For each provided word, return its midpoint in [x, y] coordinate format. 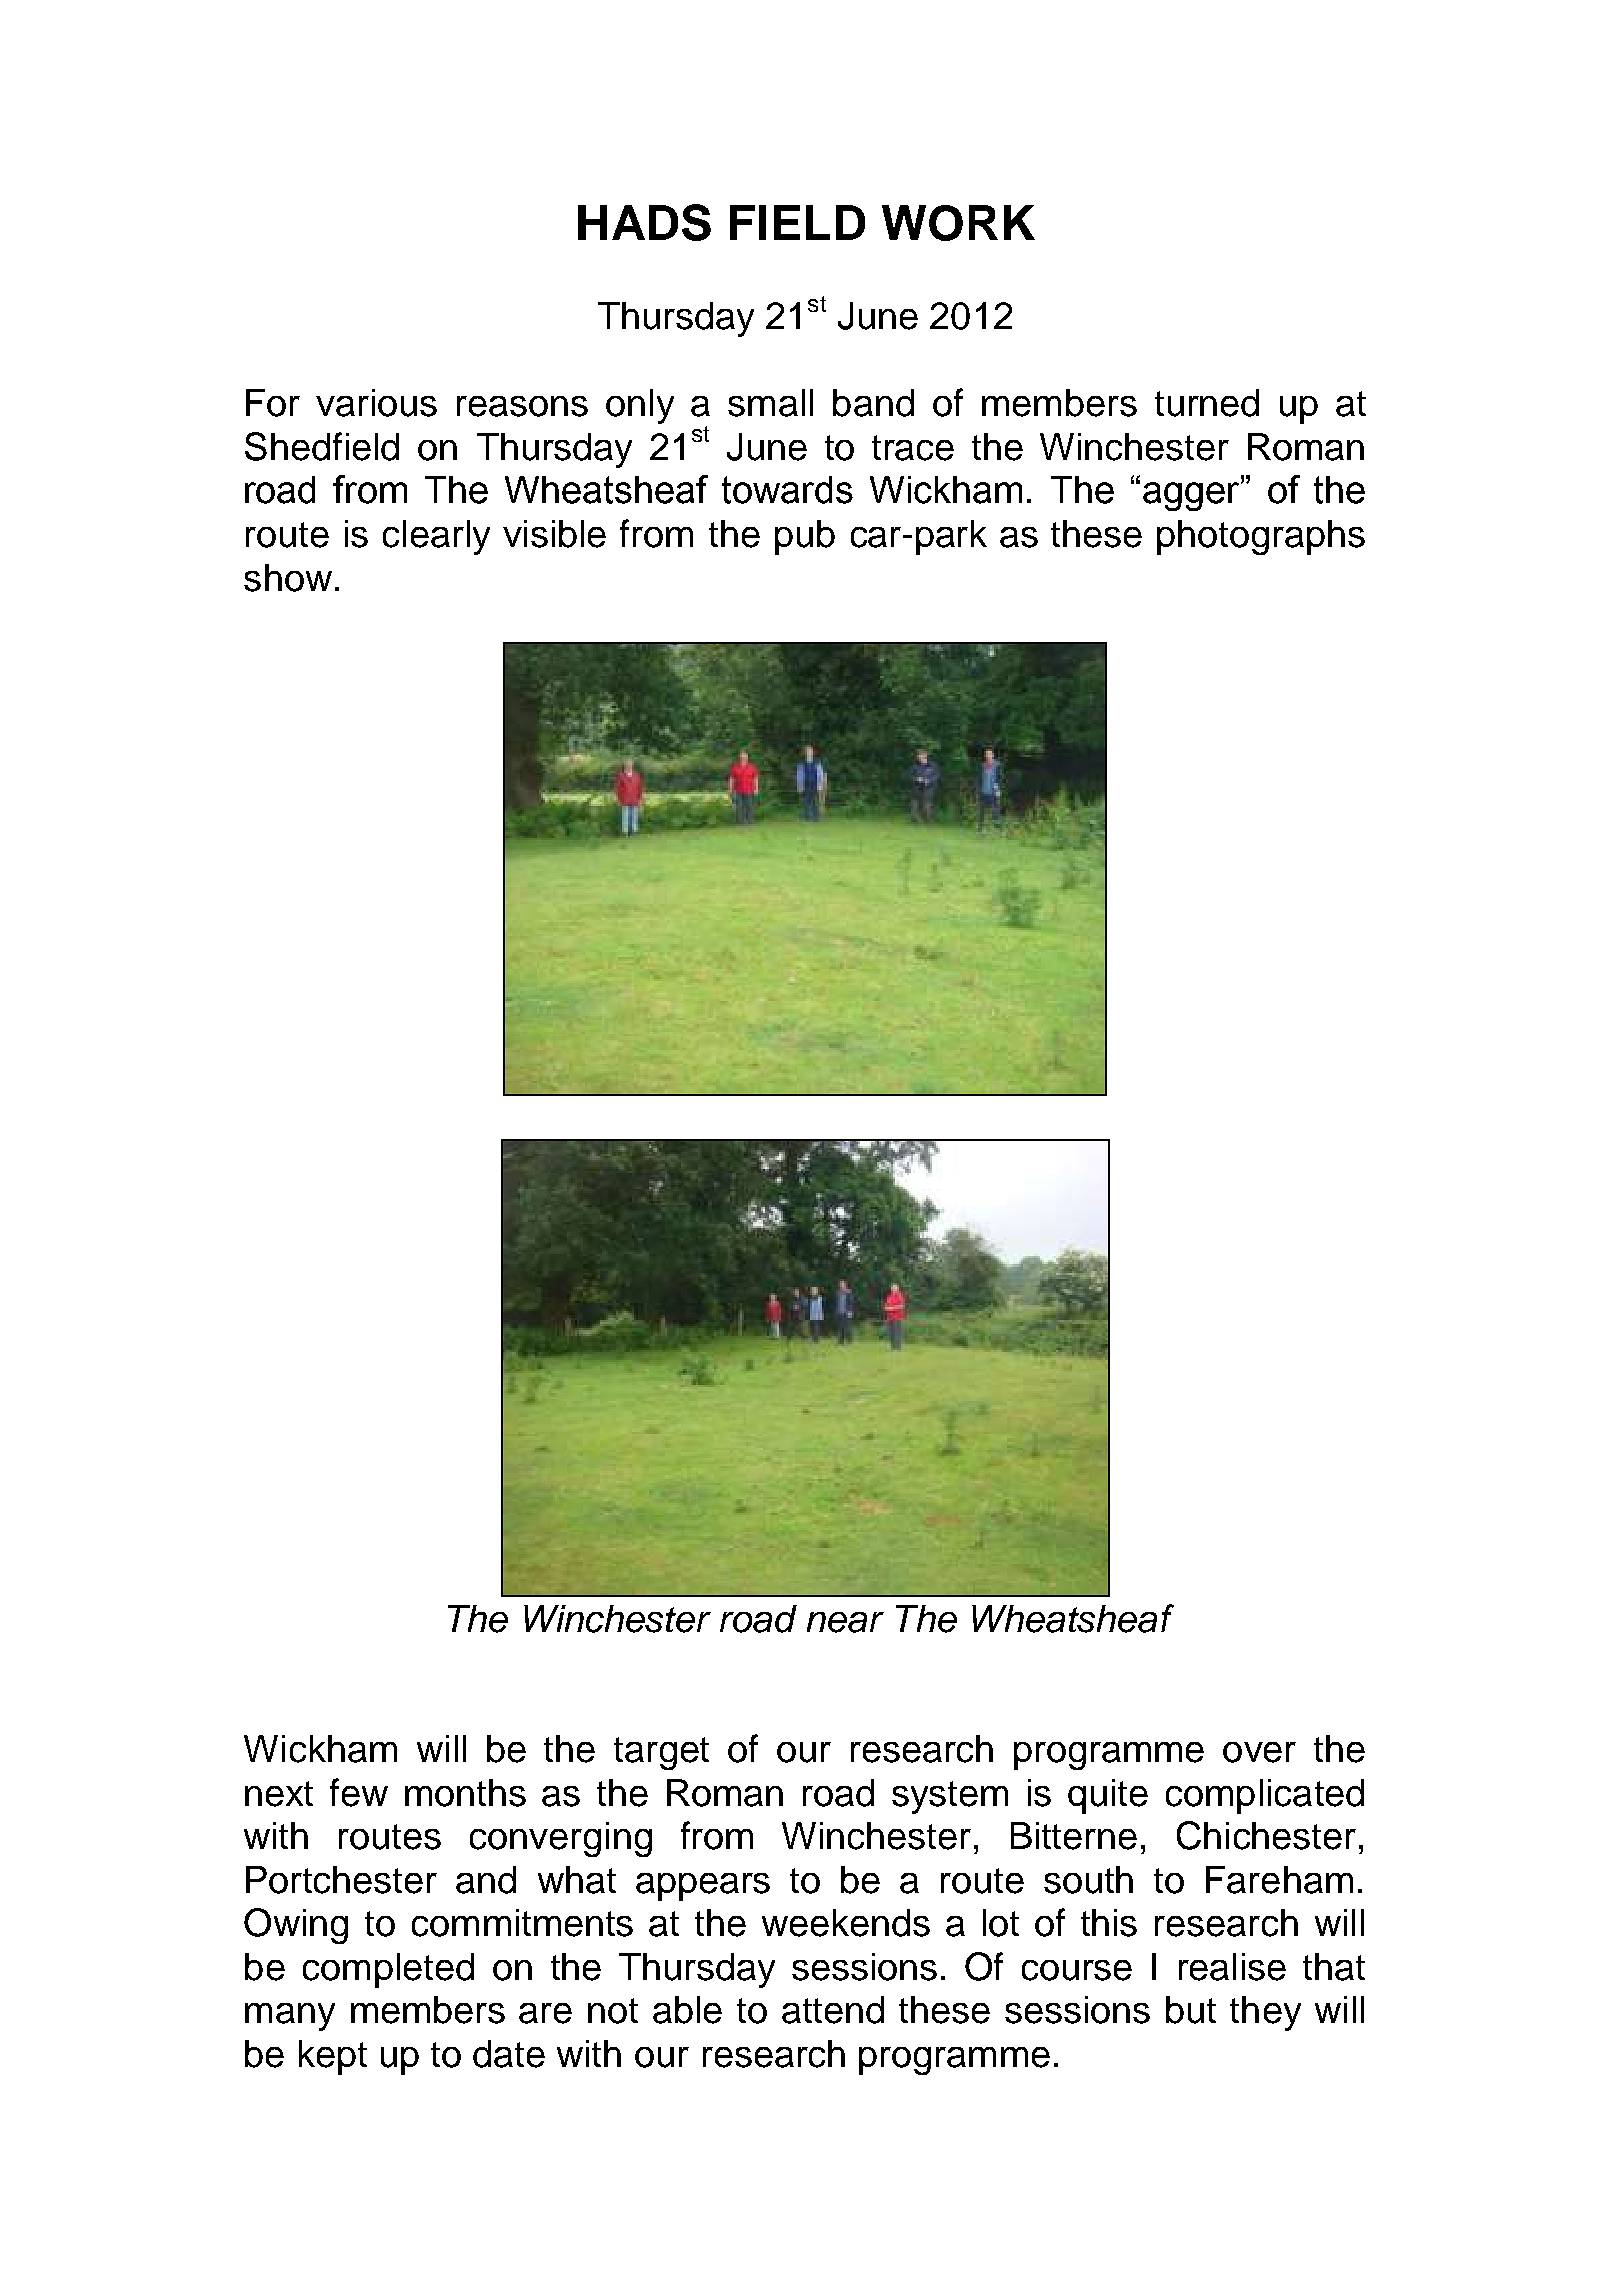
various [376, 403]
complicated [1265, 1796]
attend [833, 2010]
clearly [436, 537]
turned [1207, 403]
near [845, 1622]
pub [805, 537]
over [1259, 1752]
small [770, 403]
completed [388, 1970]
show [288, 578]
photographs [1261, 537]
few [359, 1792]
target [661, 1753]
